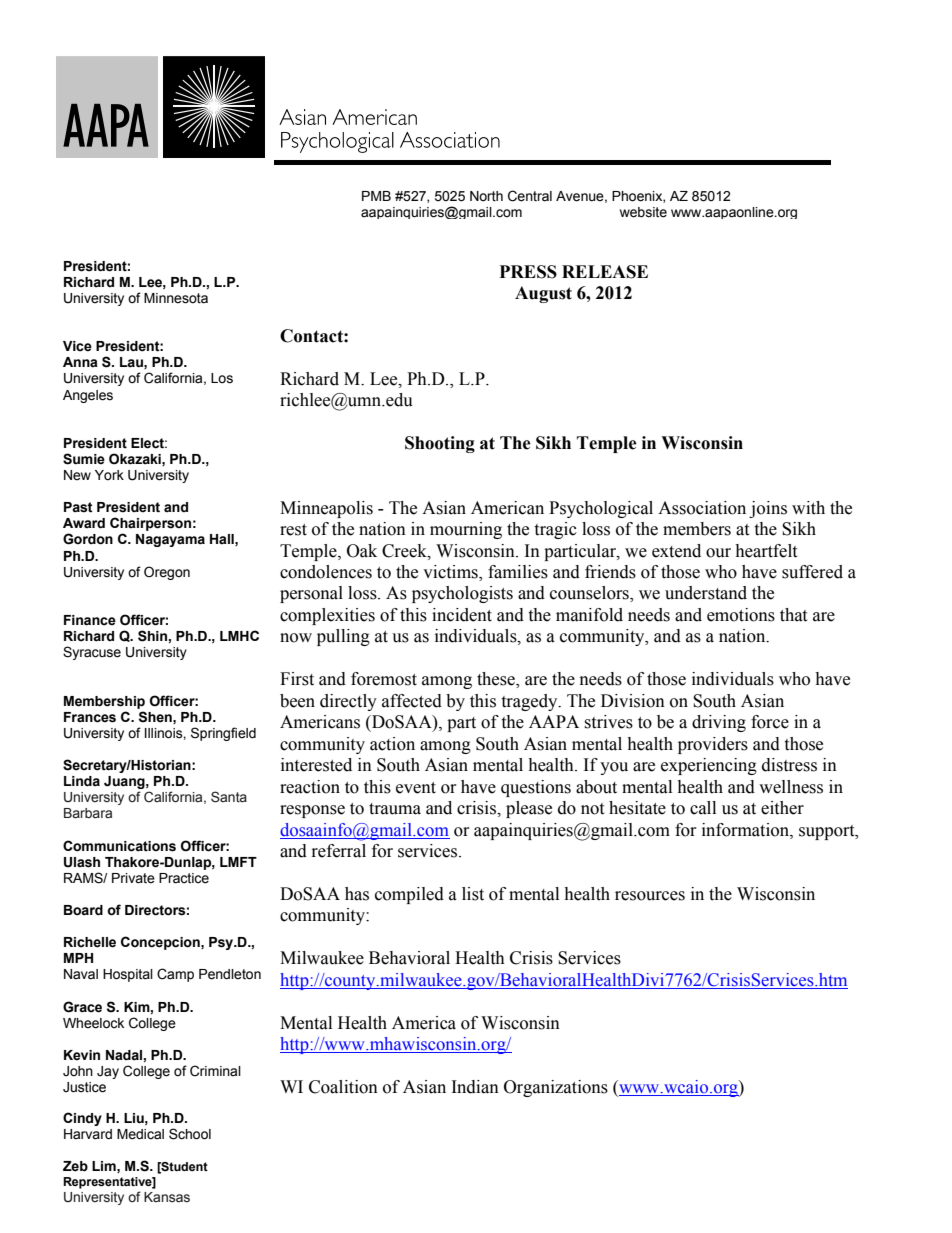 This screenshot has width=952, height=1233. What do you see at coordinates (643, 212) in the screenshot?
I see `website` at bounding box center [643, 212].
